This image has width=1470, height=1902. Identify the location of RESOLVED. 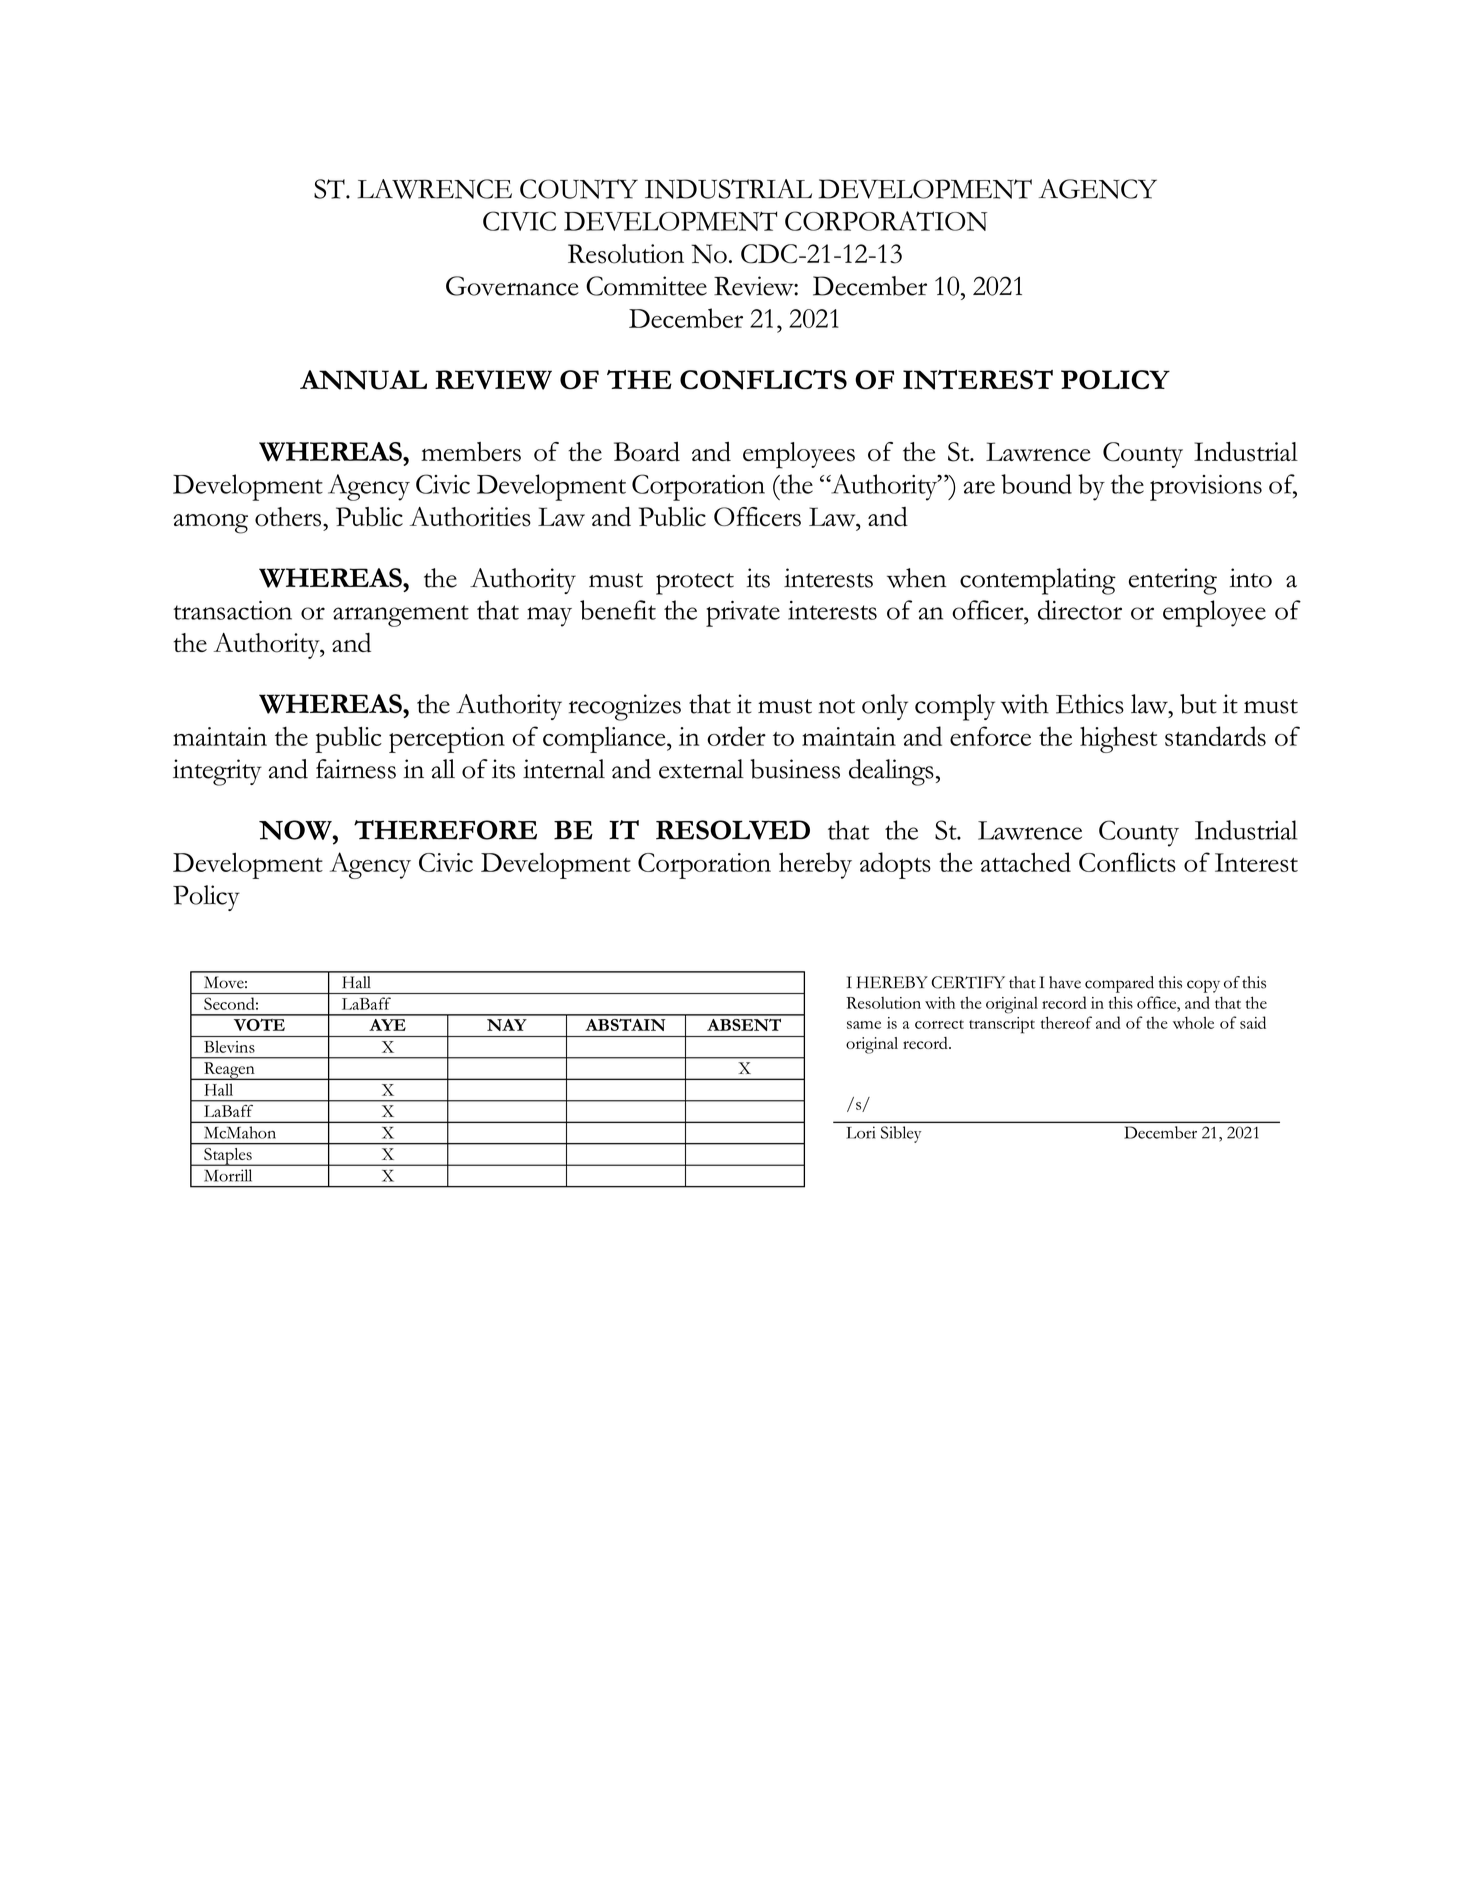
(733, 830).
